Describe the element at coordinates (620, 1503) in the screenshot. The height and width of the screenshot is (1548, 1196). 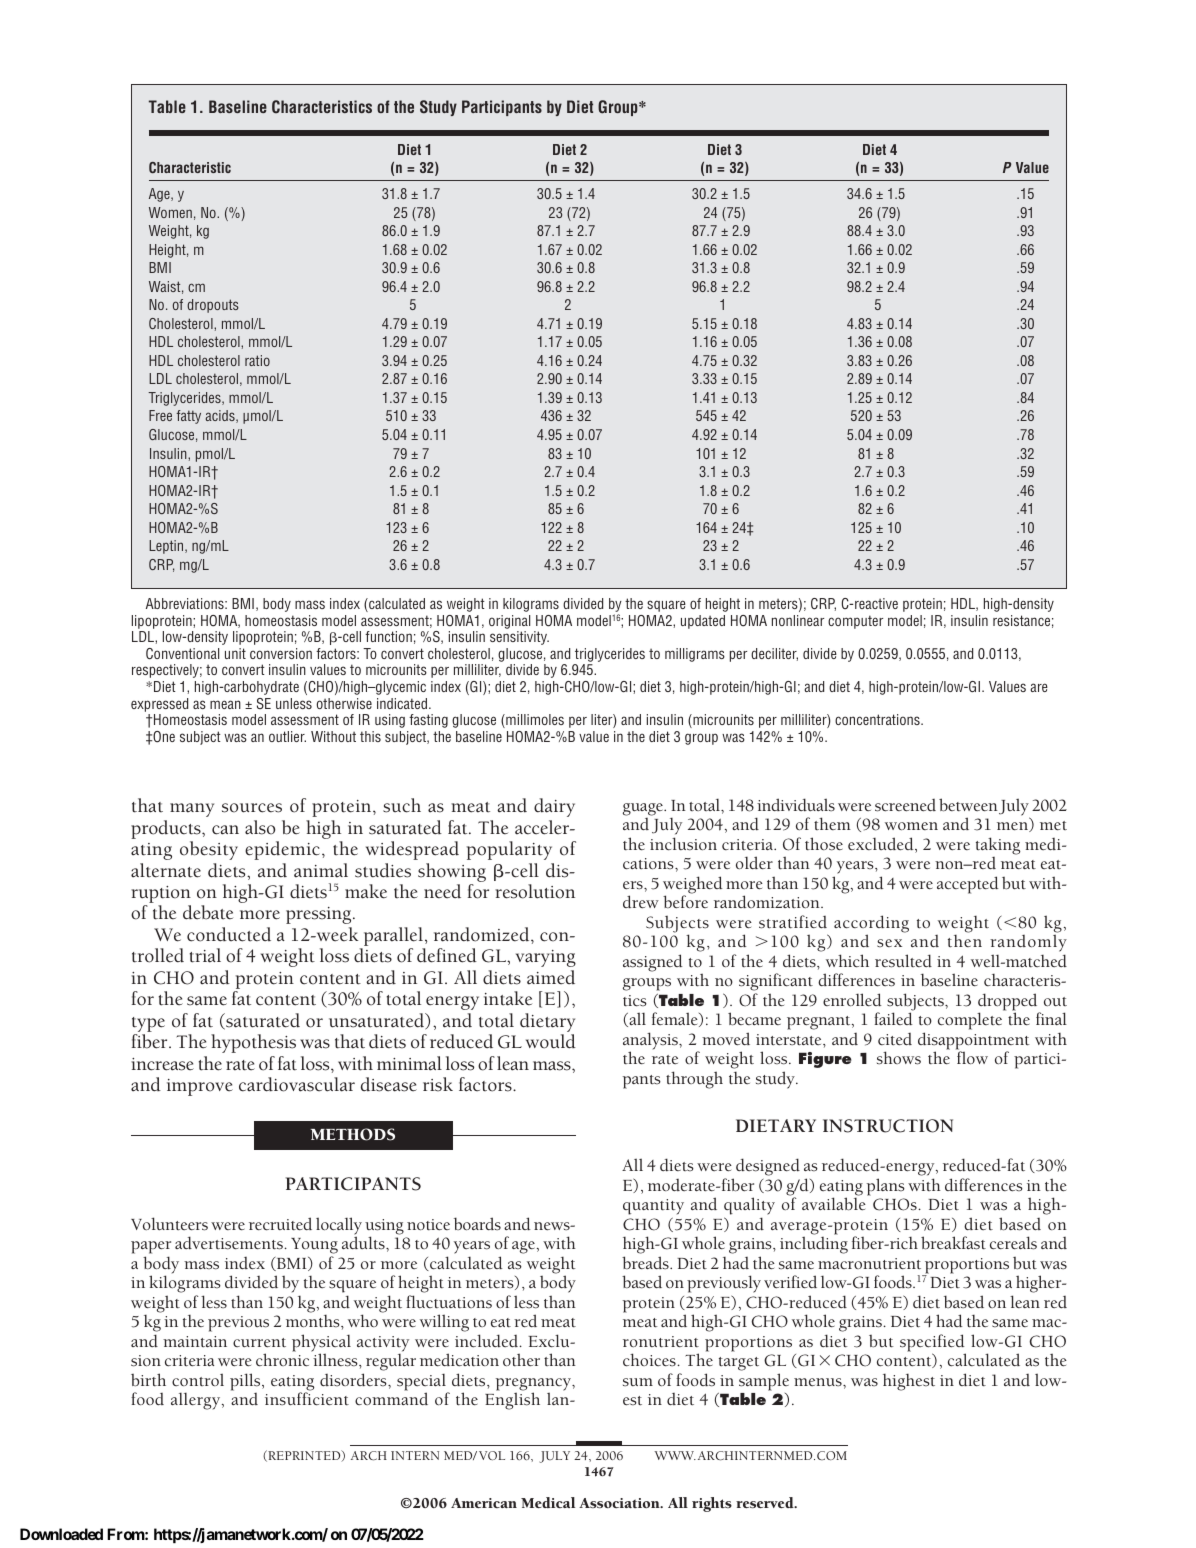
I see `Association` at that location.
